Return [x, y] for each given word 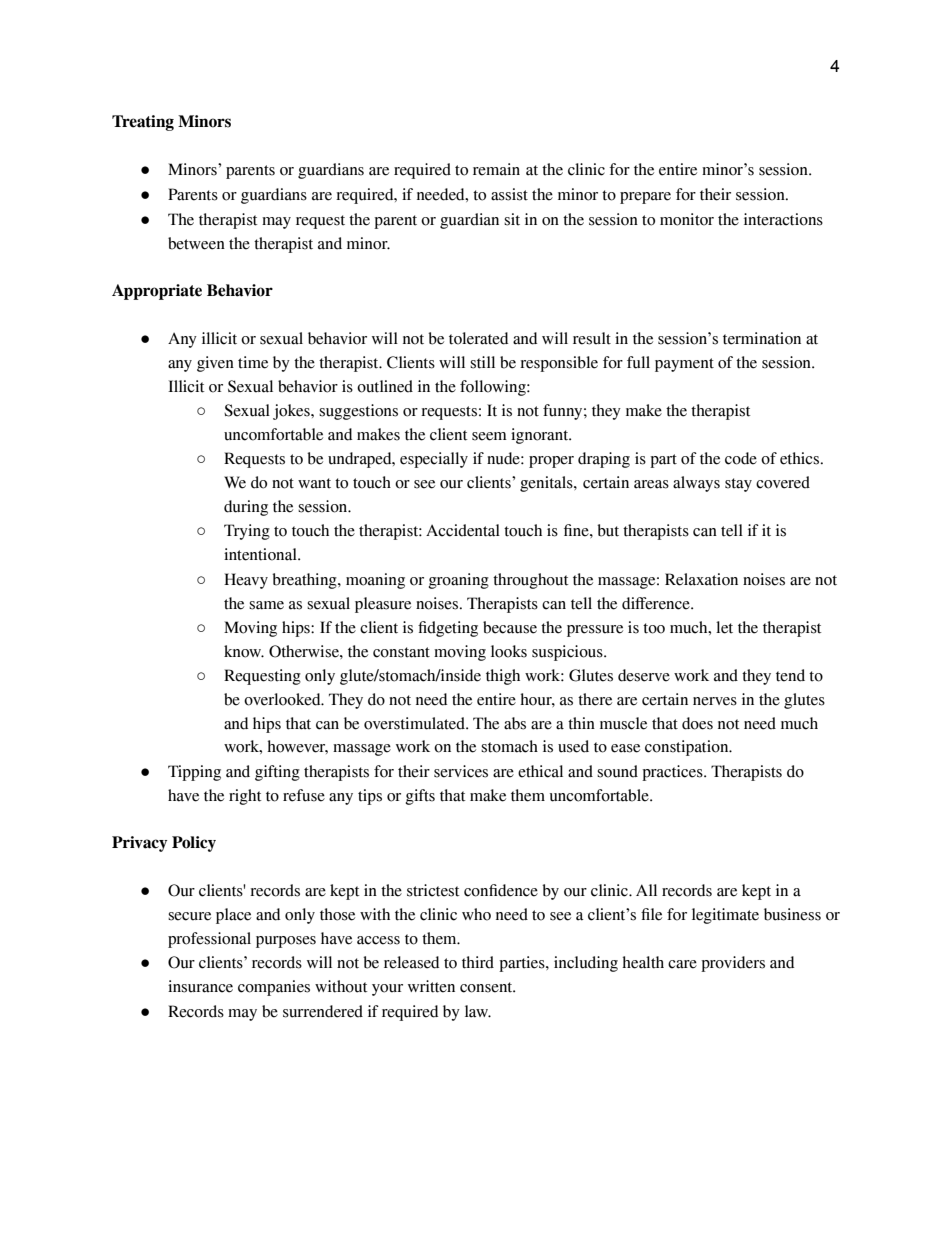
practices [673, 773]
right [245, 797]
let [724, 627]
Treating [143, 123]
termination [762, 338]
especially [434, 460]
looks [509, 651]
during [246, 508]
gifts [420, 797]
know [244, 651]
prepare [645, 198]
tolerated [478, 338]
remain [496, 169]
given [215, 364]
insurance [200, 986]
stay [738, 485]
